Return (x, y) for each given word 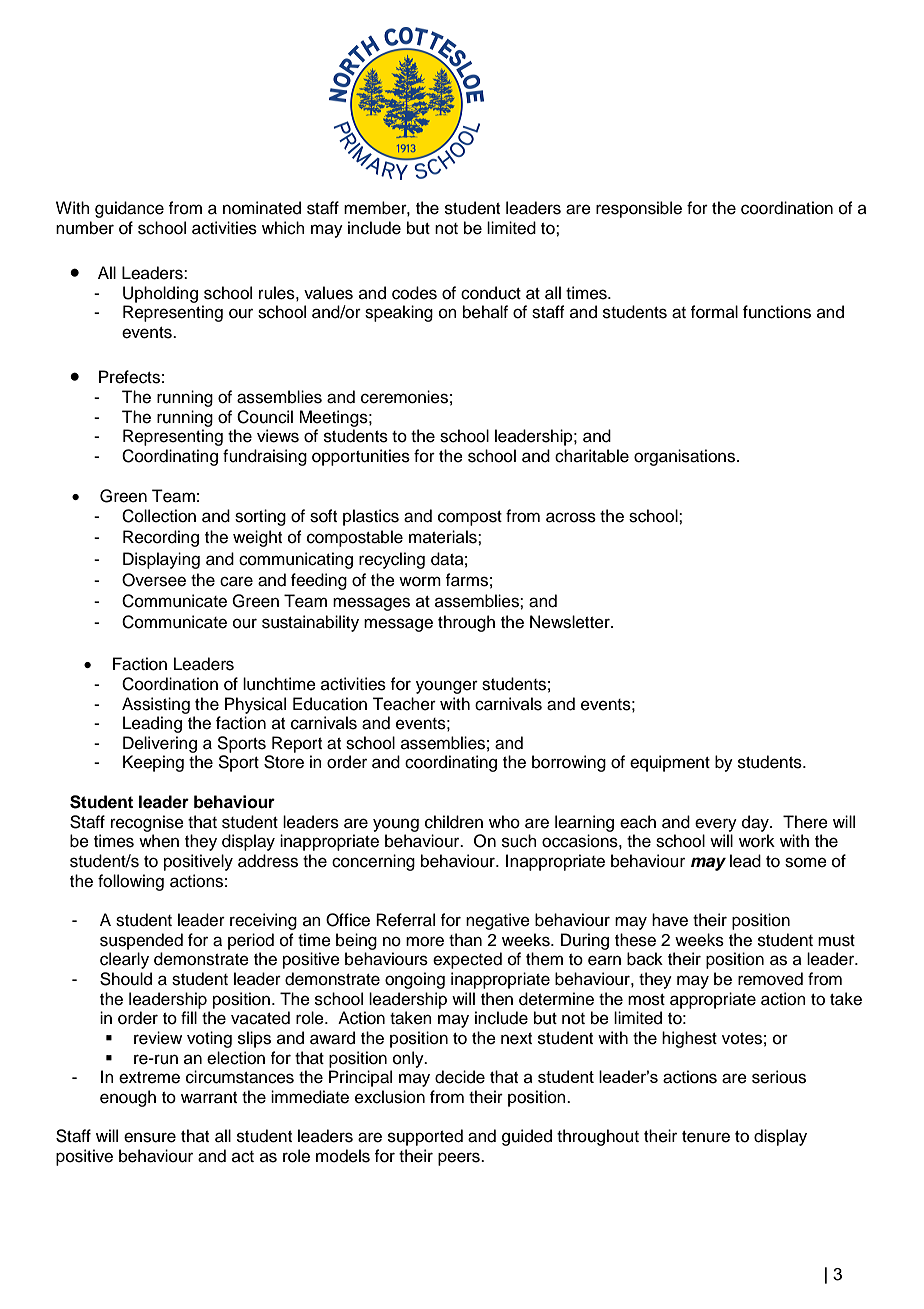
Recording (161, 538)
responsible (639, 209)
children (454, 822)
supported (425, 1137)
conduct (491, 293)
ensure (150, 1137)
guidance (129, 209)
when (159, 841)
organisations (686, 457)
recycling (392, 560)
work (757, 841)
